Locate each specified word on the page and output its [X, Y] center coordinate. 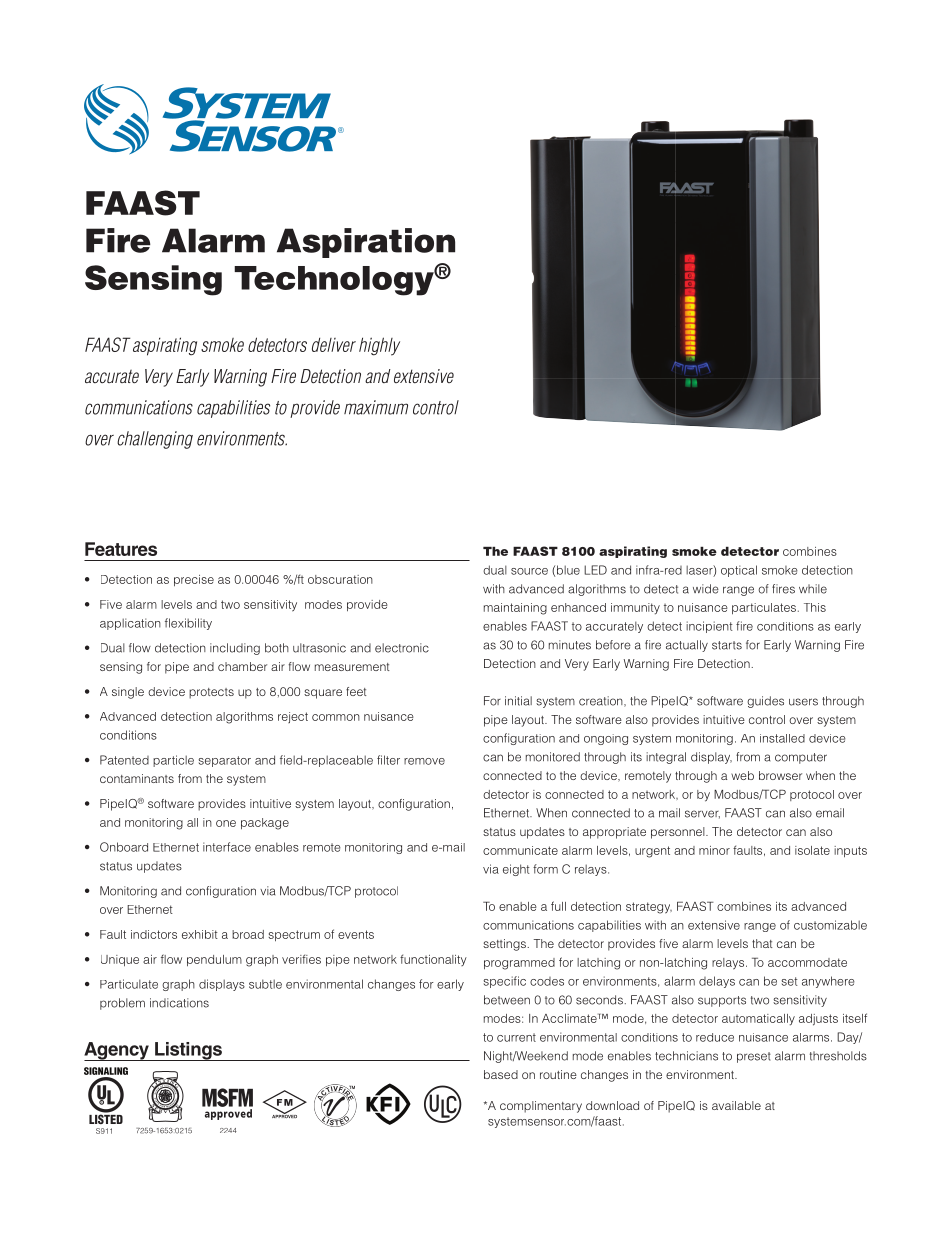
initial [518, 701]
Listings [188, 1051]
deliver [334, 345]
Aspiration [366, 243]
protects [211, 693]
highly [379, 346]
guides [765, 702]
